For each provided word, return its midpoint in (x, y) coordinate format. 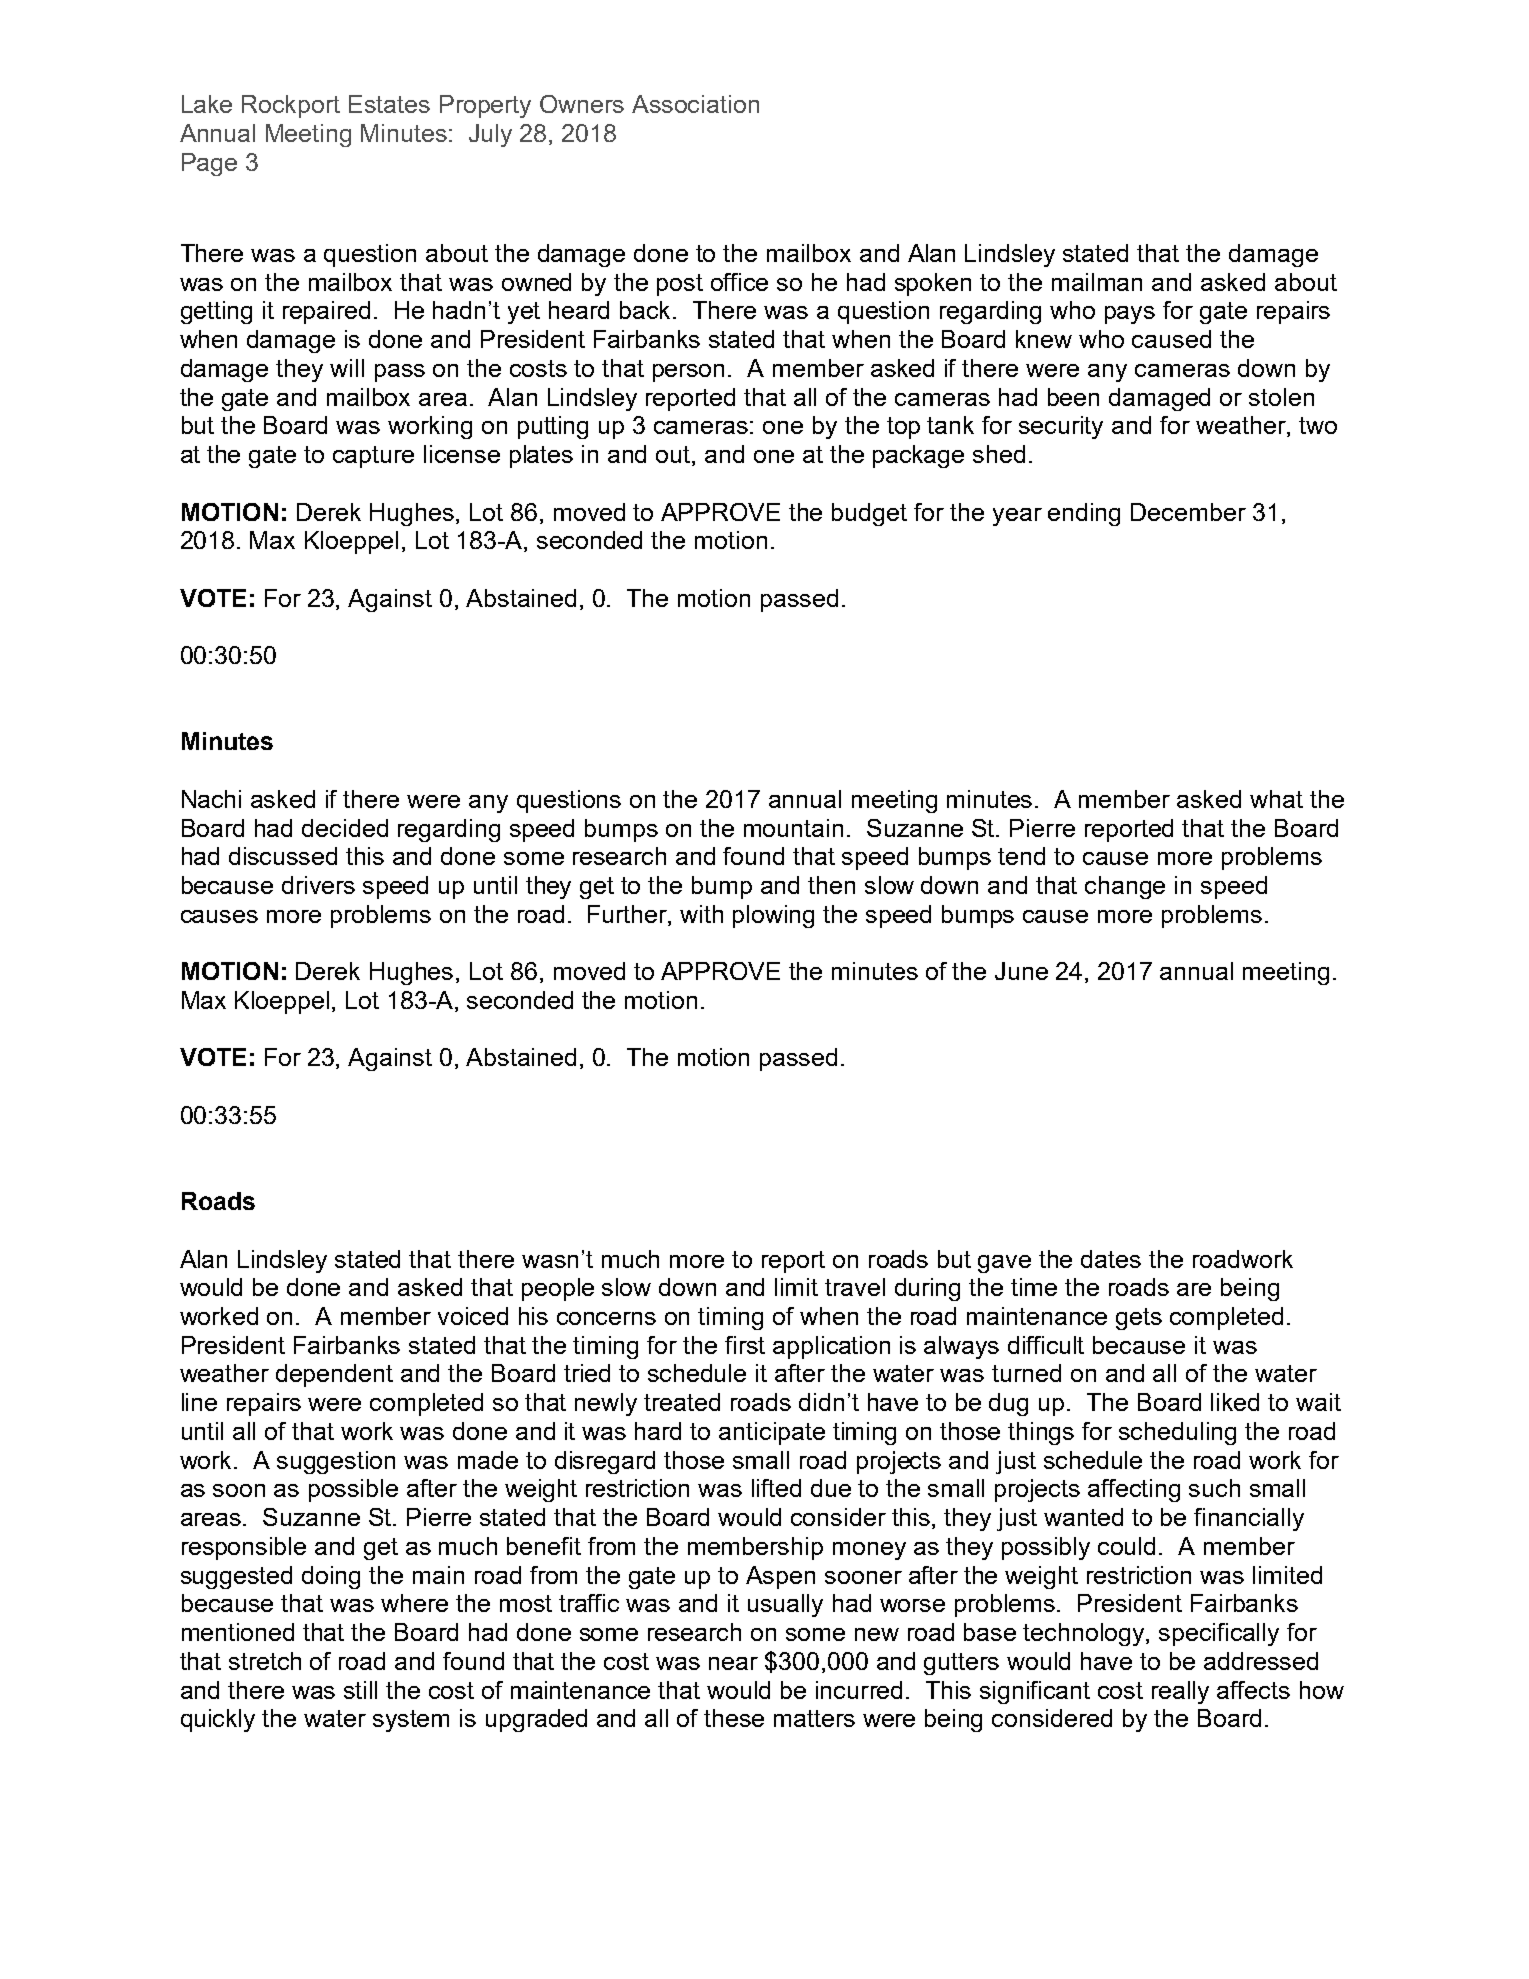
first (745, 1345)
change (1125, 887)
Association (695, 104)
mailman (1097, 282)
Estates (389, 104)
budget (869, 514)
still (360, 1690)
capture (373, 457)
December (1188, 512)
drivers (318, 885)
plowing (773, 916)
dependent (334, 1375)
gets (1139, 1319)
